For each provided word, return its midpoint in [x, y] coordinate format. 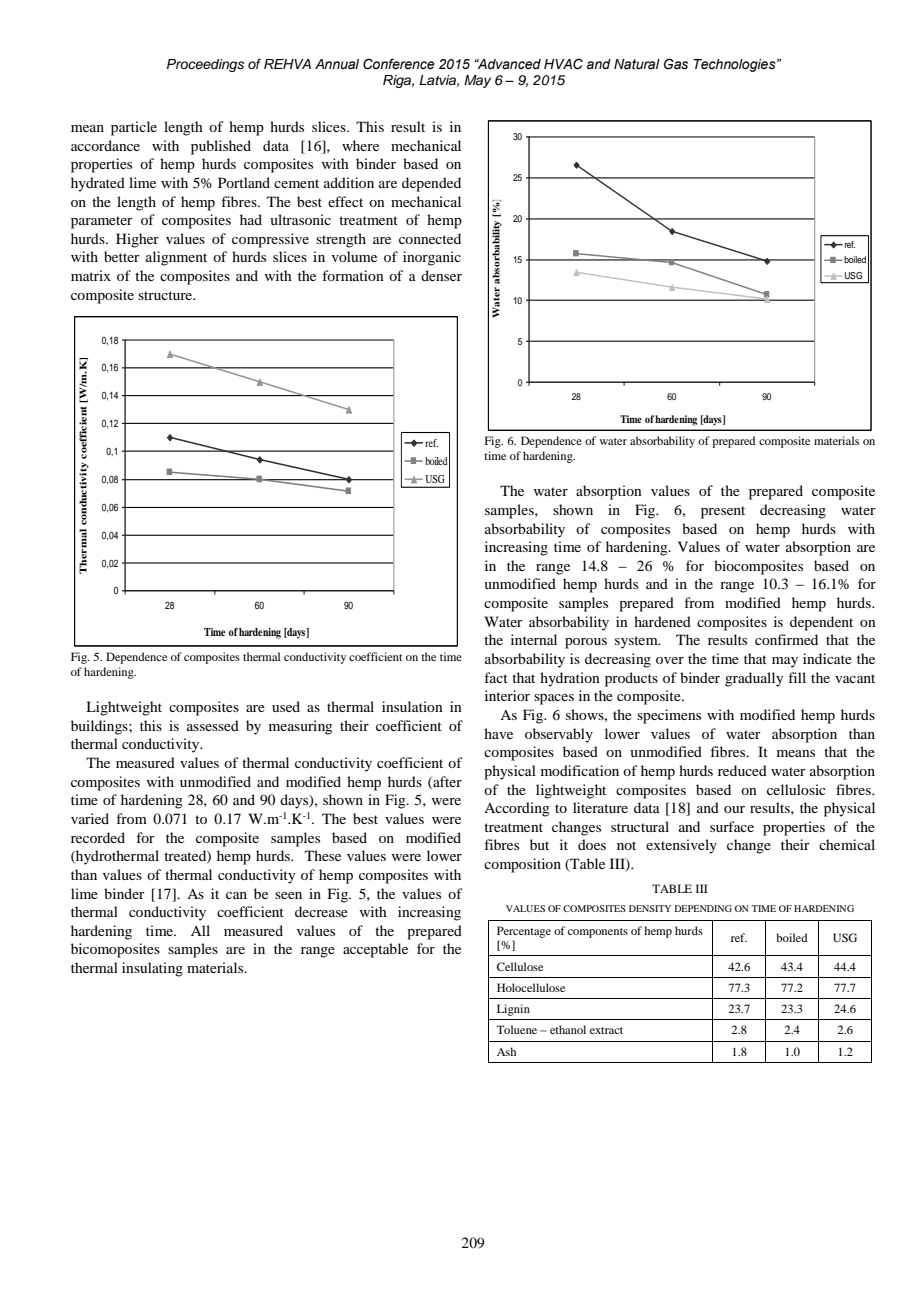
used [286, 706]
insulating [152, 969]
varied [90, 818]
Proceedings [205, 65]
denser [441, 275]
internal [534, 639]
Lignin [513, 1010]
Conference [399, 64]
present [723, 512]
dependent [821, 623]
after [446, 782]
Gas [676, 64]
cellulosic [796, 789]
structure [166, 295]
